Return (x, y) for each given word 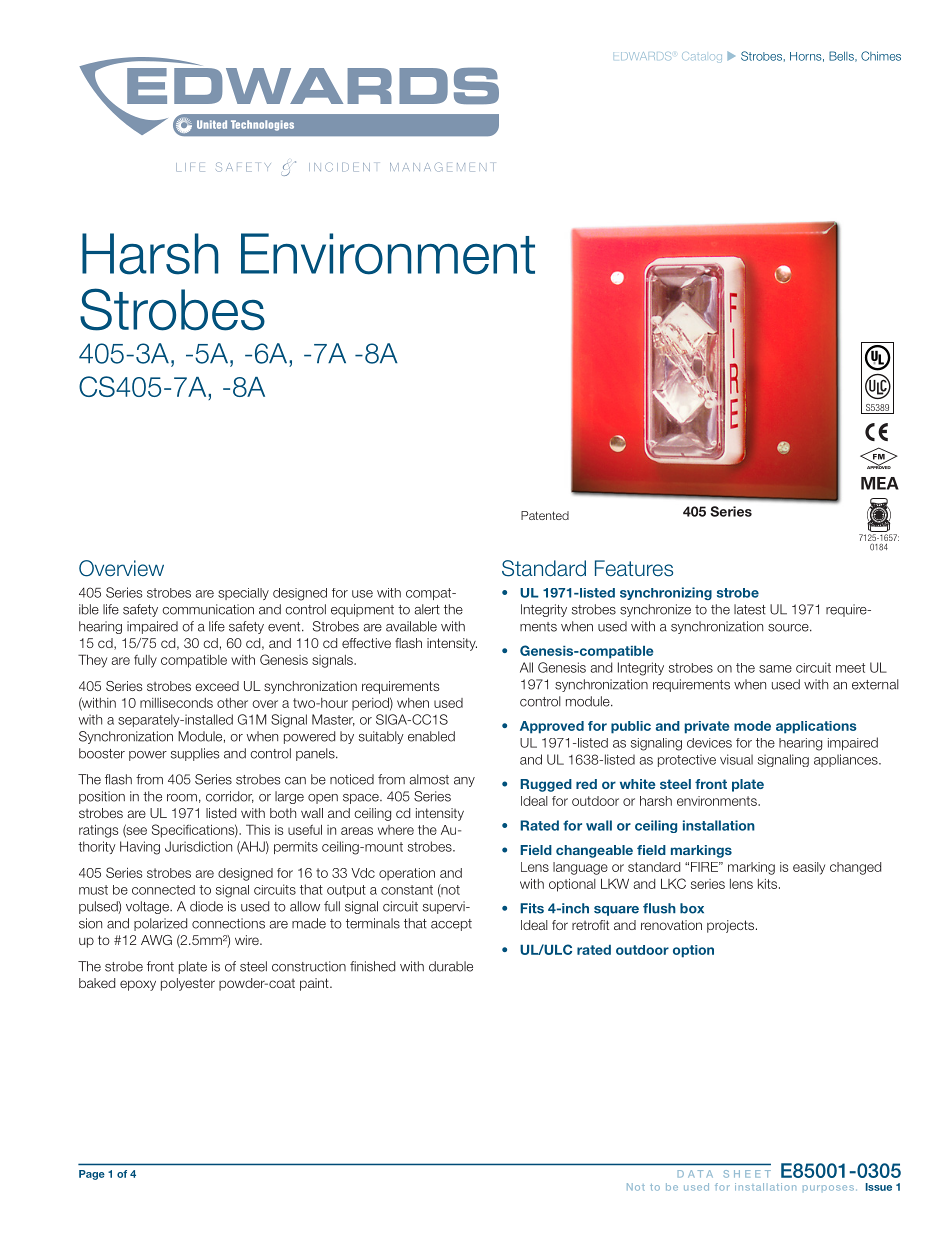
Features (634, 568)
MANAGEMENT (442, 167)
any (464, 782)
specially (243, 594)
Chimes (881, 56)
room (182, 798)
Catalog (702, 57)
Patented (545, 515)
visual (736, 759)
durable (451, 966)
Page (92, 1175)
